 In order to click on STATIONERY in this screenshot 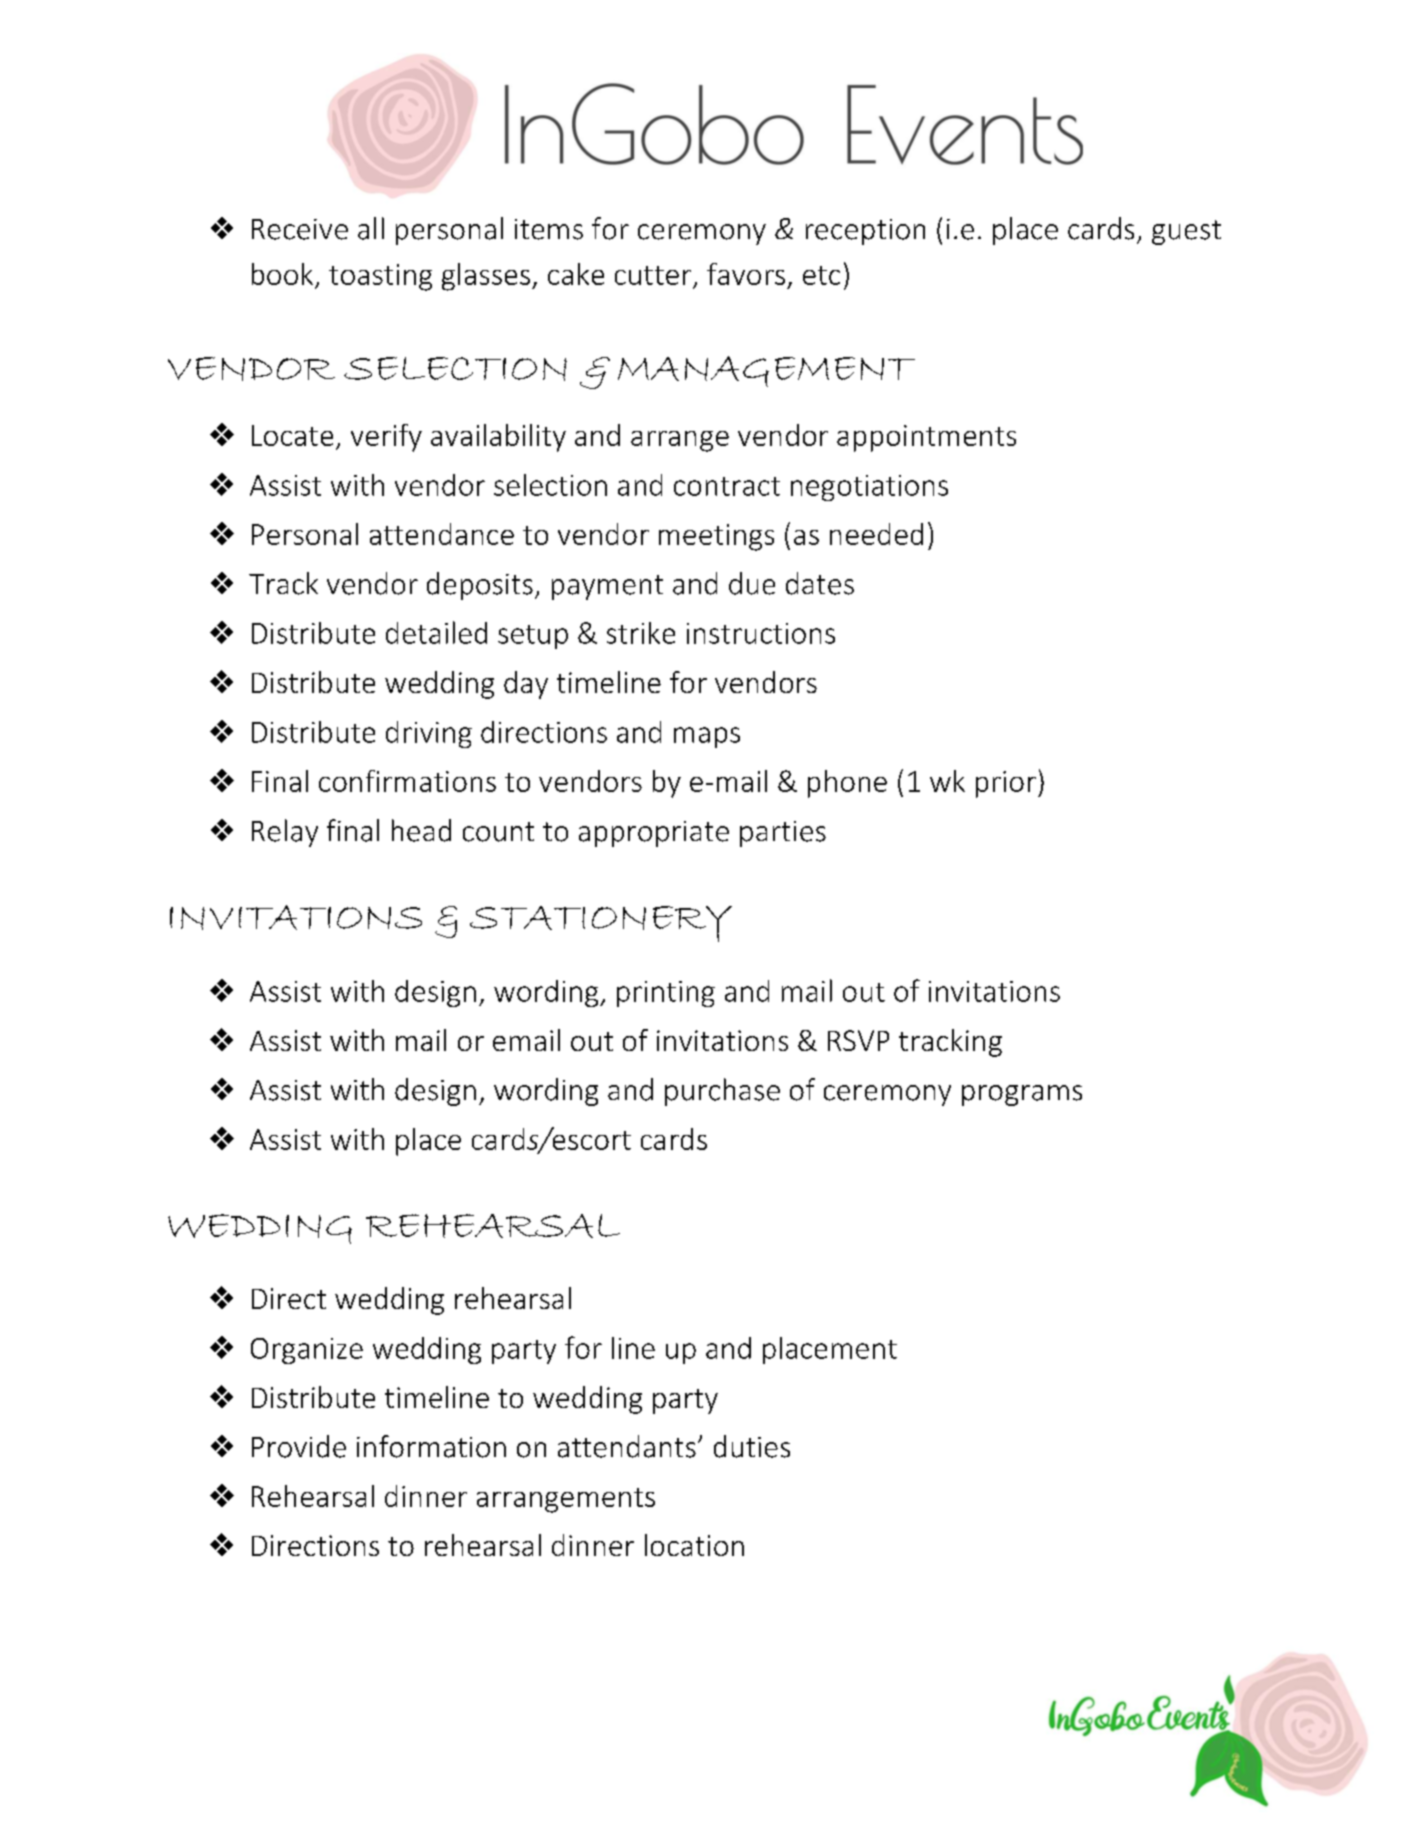, I will do `click(601, 924)`.
